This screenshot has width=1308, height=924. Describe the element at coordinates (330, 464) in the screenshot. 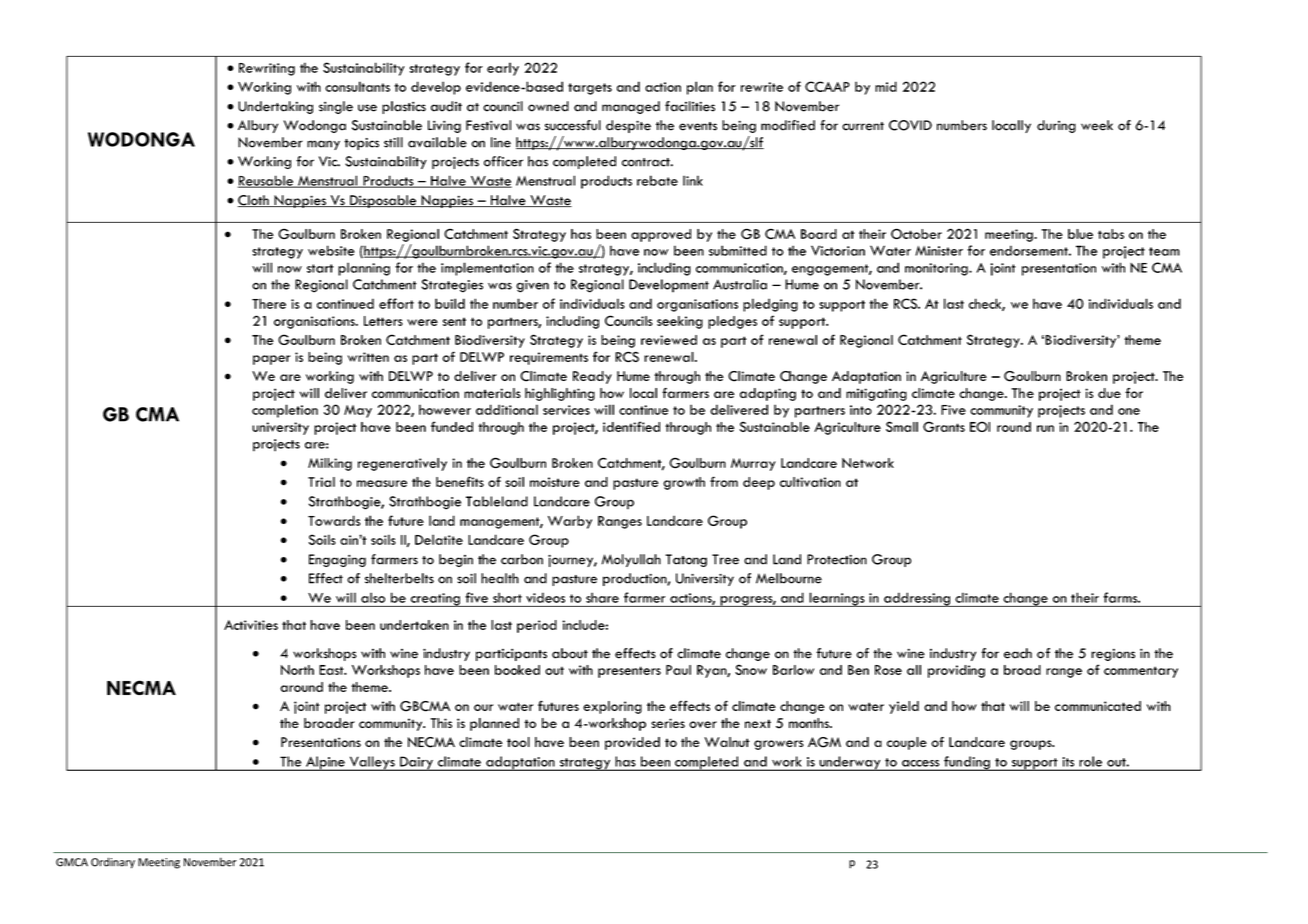

I see `Milking` at that location.
